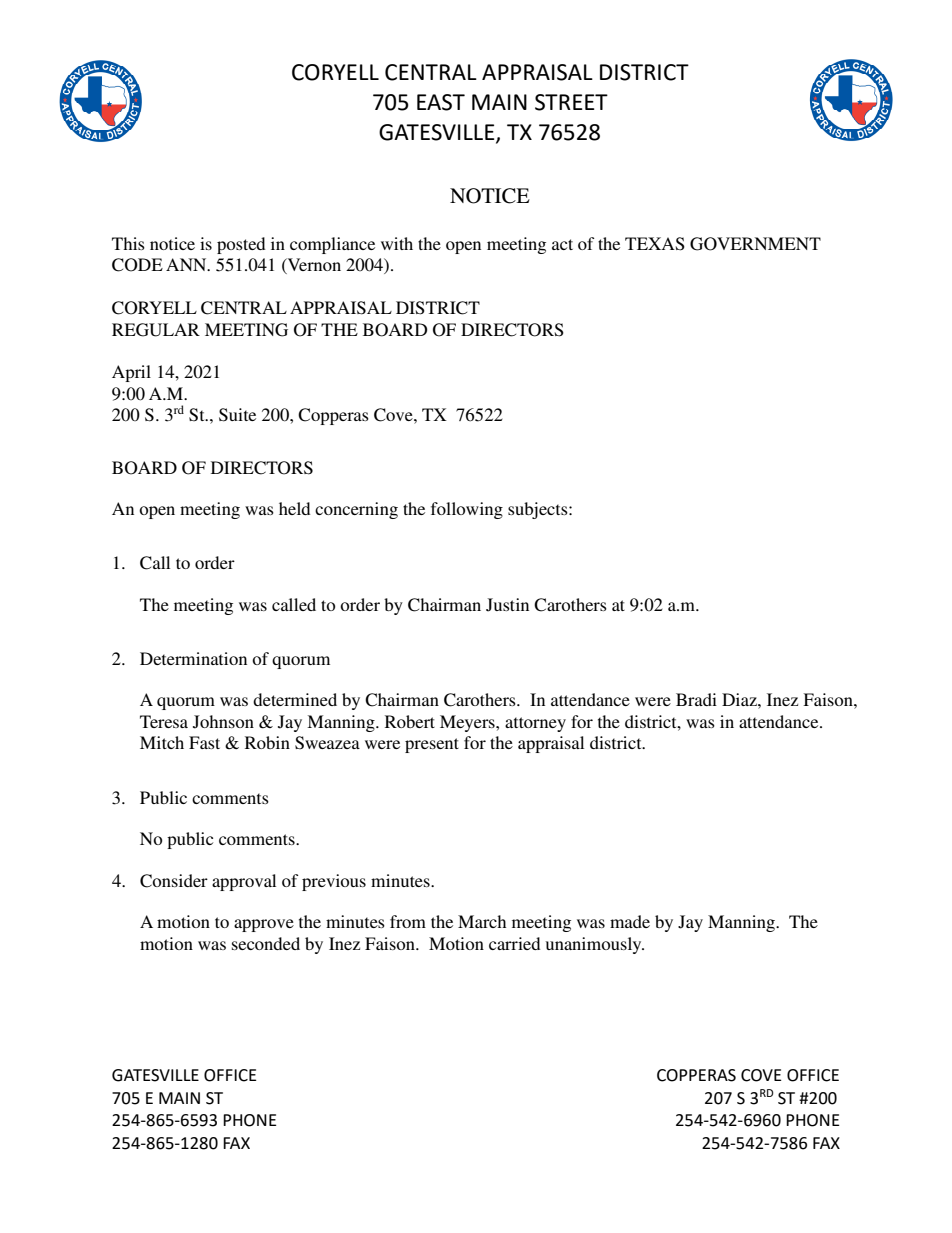 This screenshot has height=1233, width=952. Describe the element at coordinates (468, 723) in the screenshot. I see `Meyers` at that location.
